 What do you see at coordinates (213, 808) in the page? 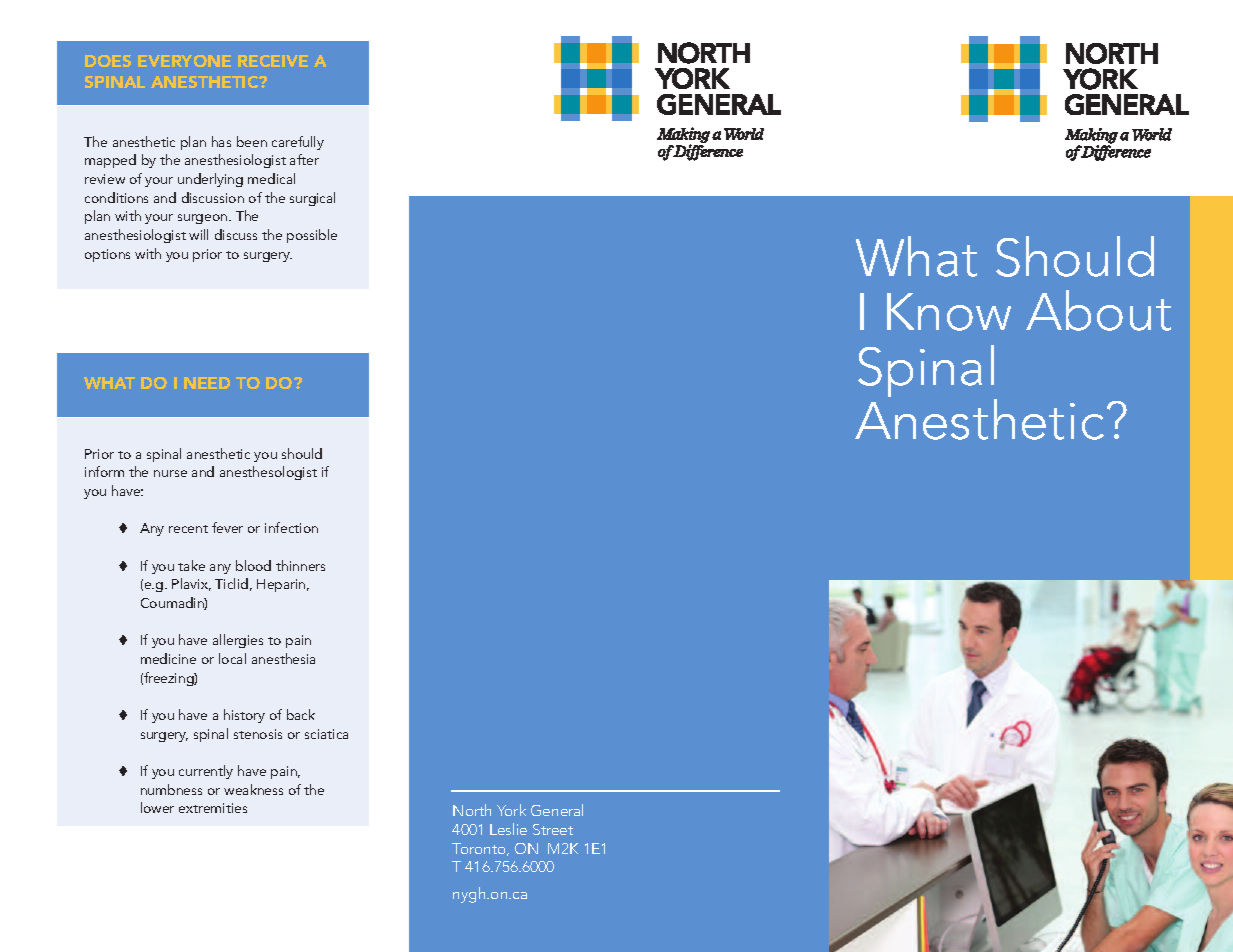
I see `extremities` at bounding box center [213, 808].
